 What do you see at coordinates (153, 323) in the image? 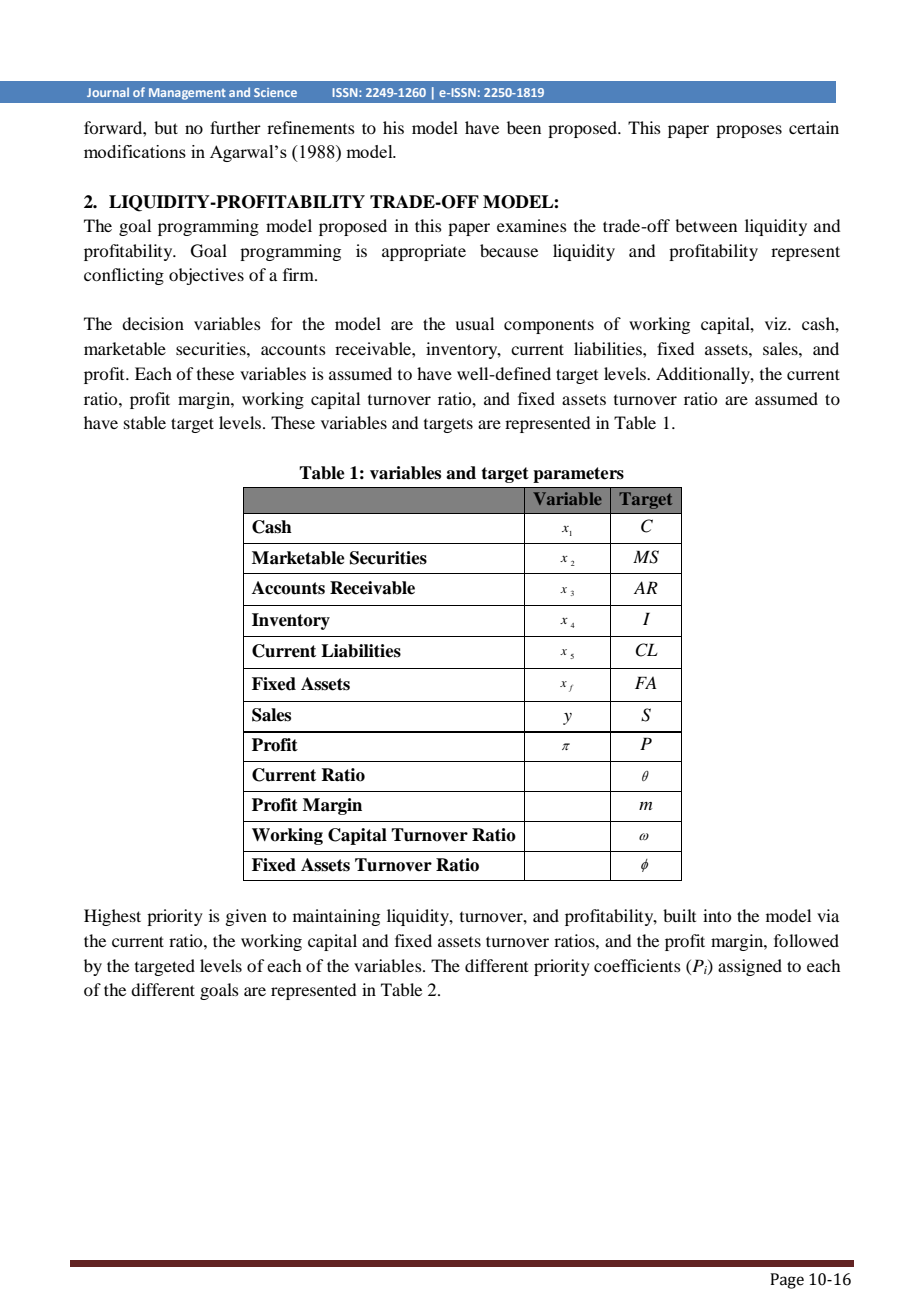
I see `decision` at bounding box center [153, 323].
